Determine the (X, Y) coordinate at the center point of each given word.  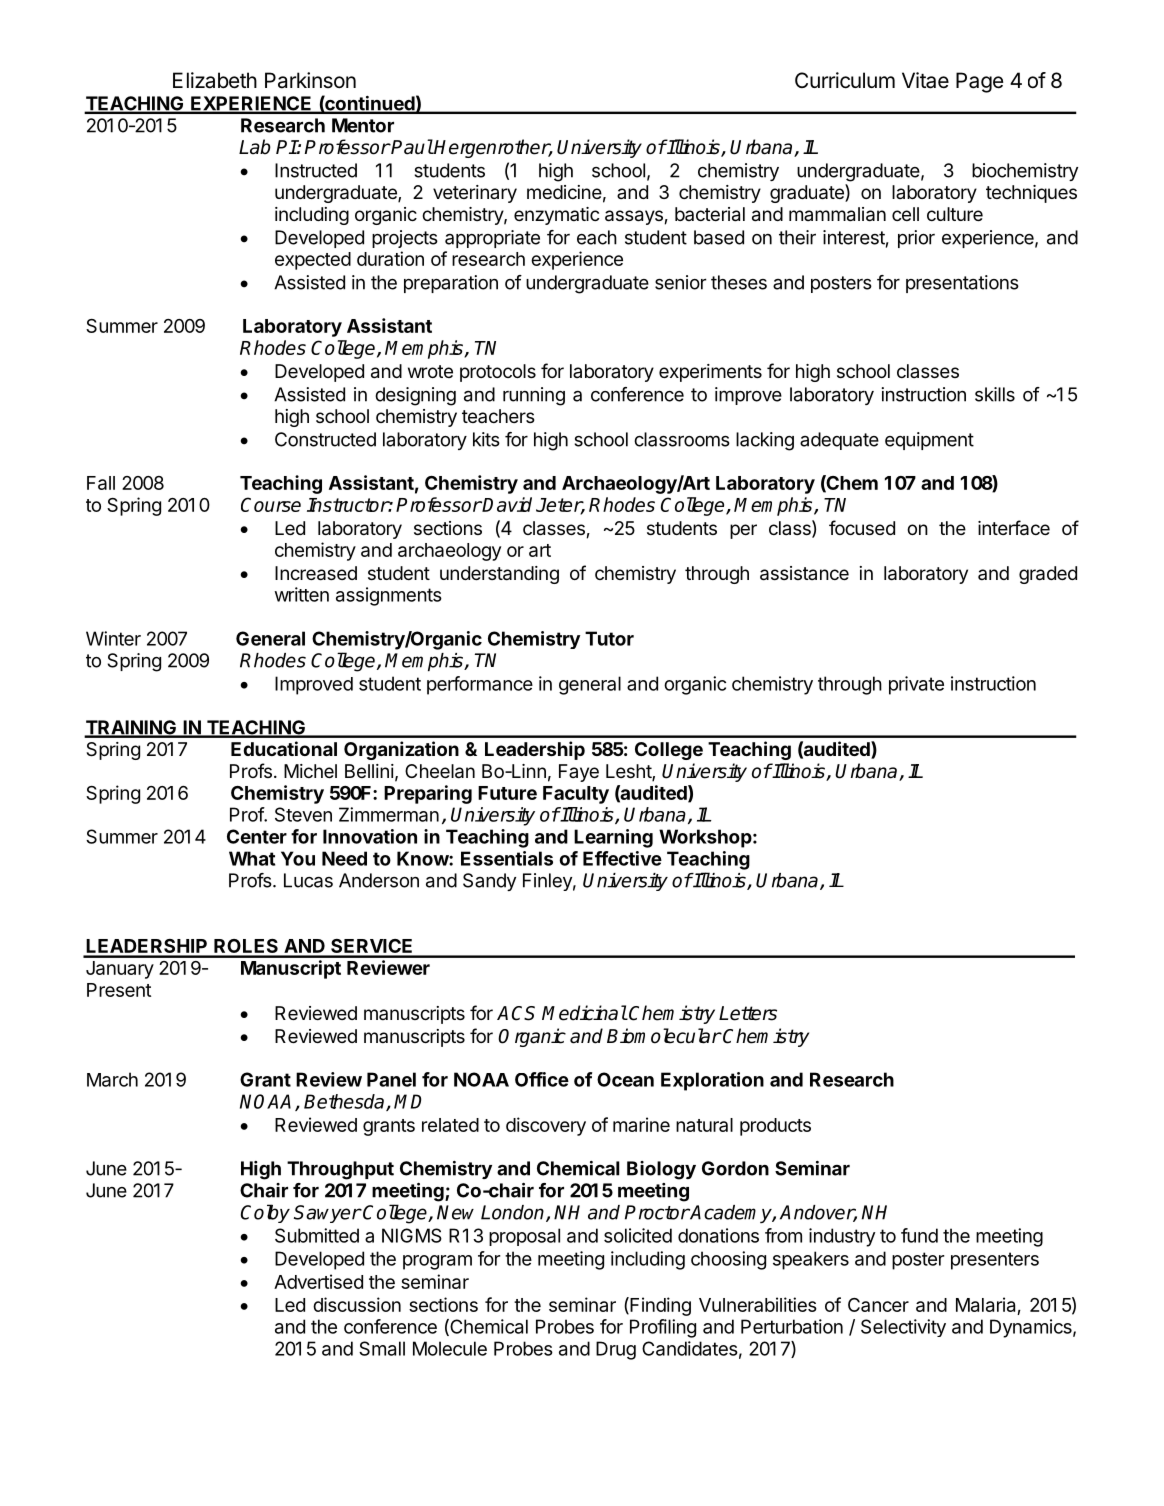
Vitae (925, 80)
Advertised (318, 1281)
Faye (579, 773)
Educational (284, 748)
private (916, 685)
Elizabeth (215, 80)
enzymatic (556, 216)
